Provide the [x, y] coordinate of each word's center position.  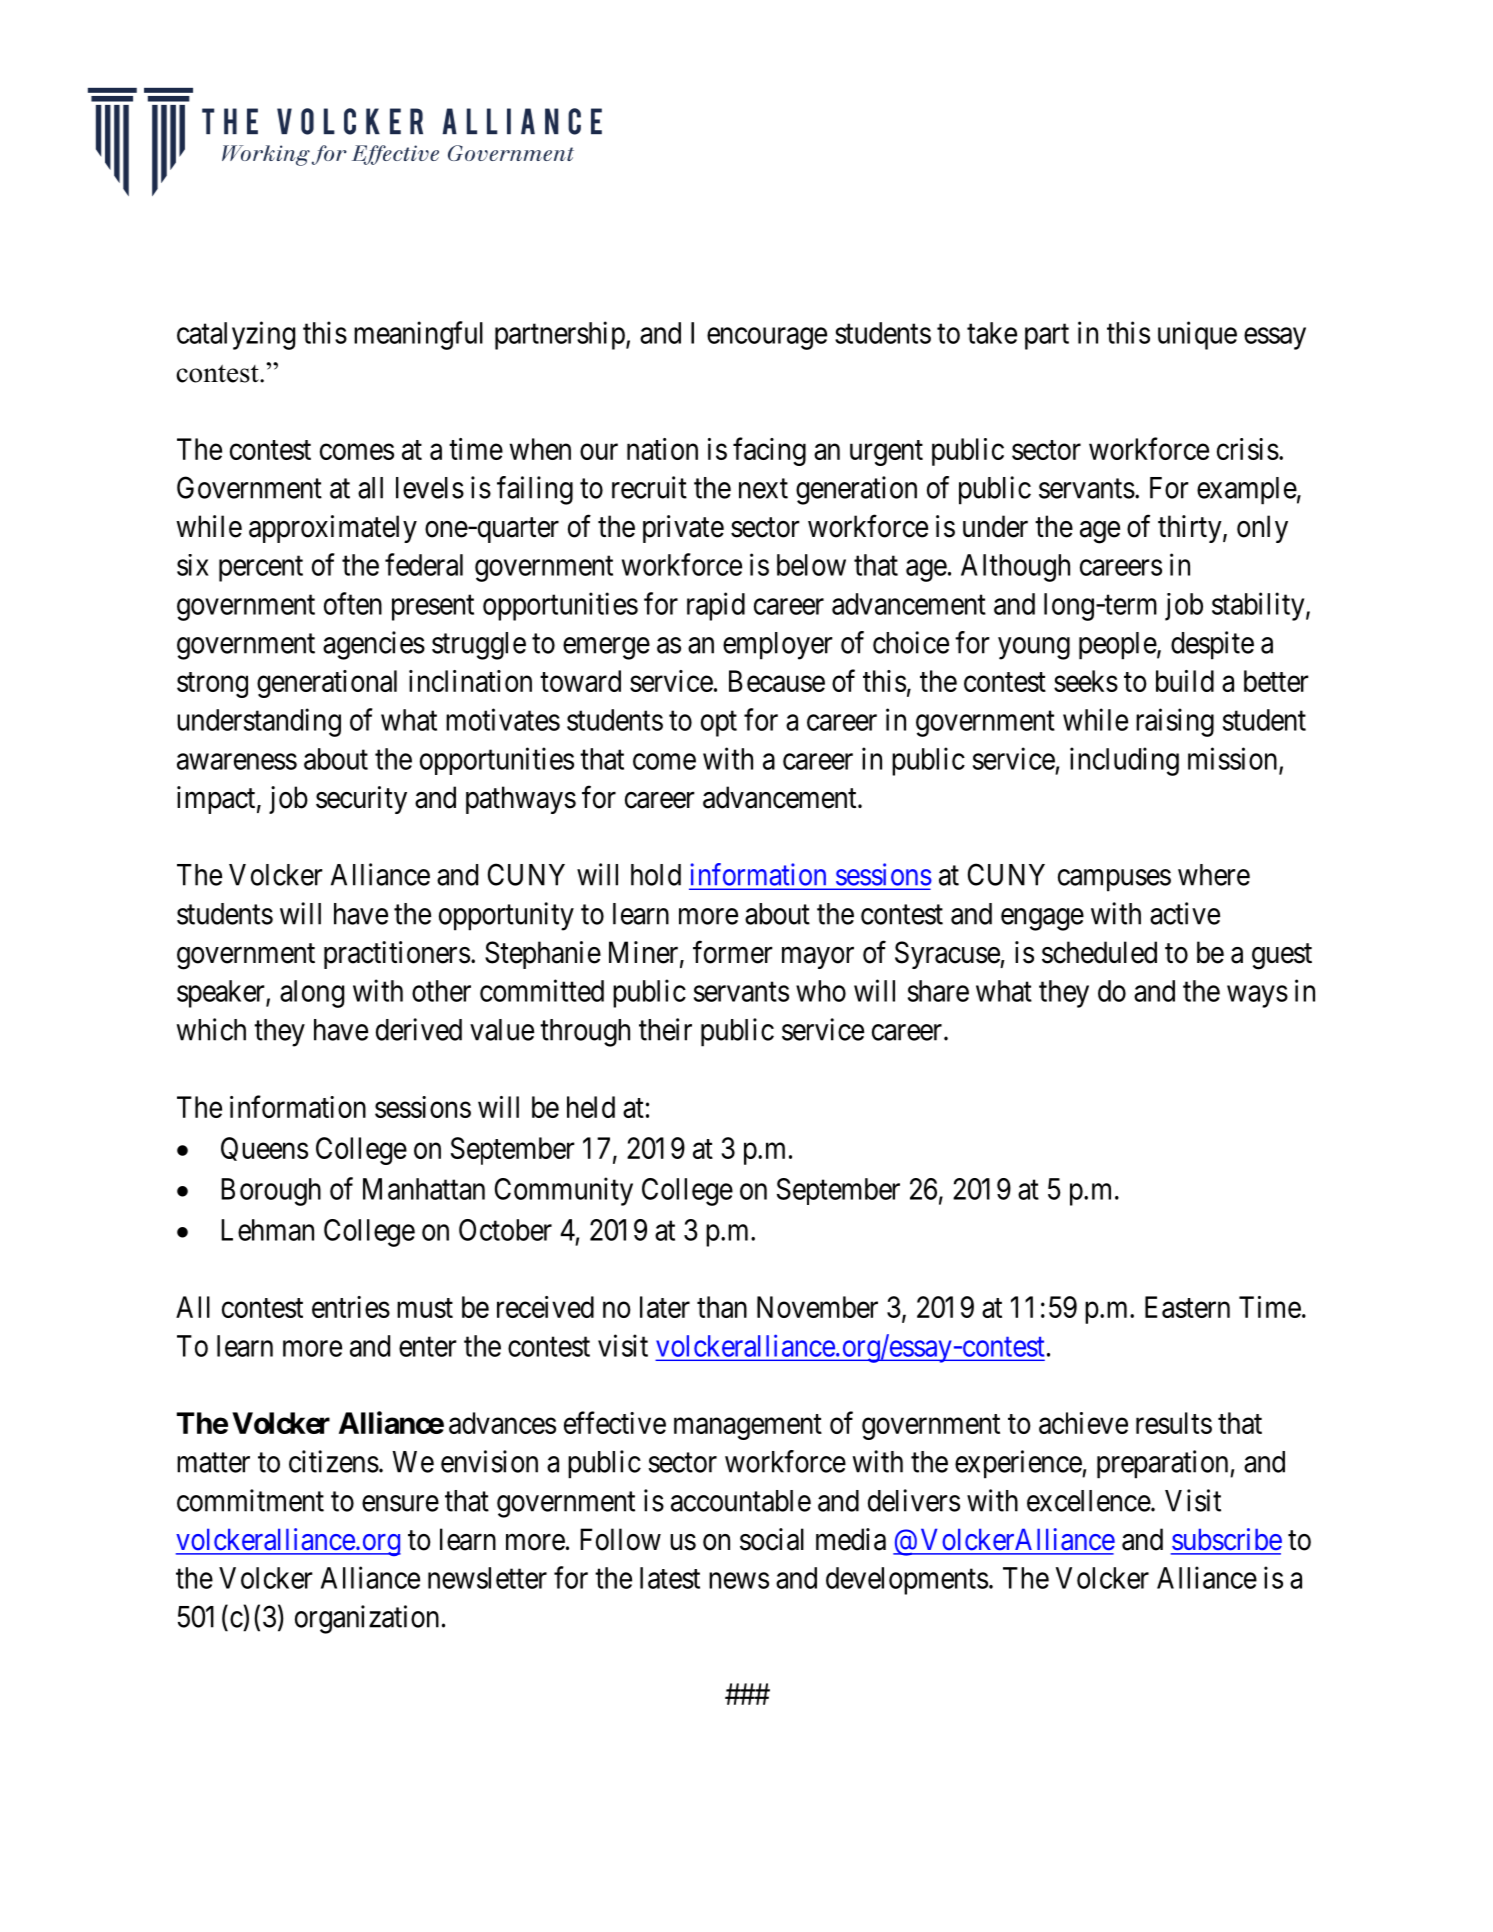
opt [719, 724]
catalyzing [236, 335]
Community [564, 1191]
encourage [767, 338]
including [1124, 761]
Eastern [1187, 1307]
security [361, 800]
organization [367, 1619]
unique [1197, 335]
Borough [271, 1192]
